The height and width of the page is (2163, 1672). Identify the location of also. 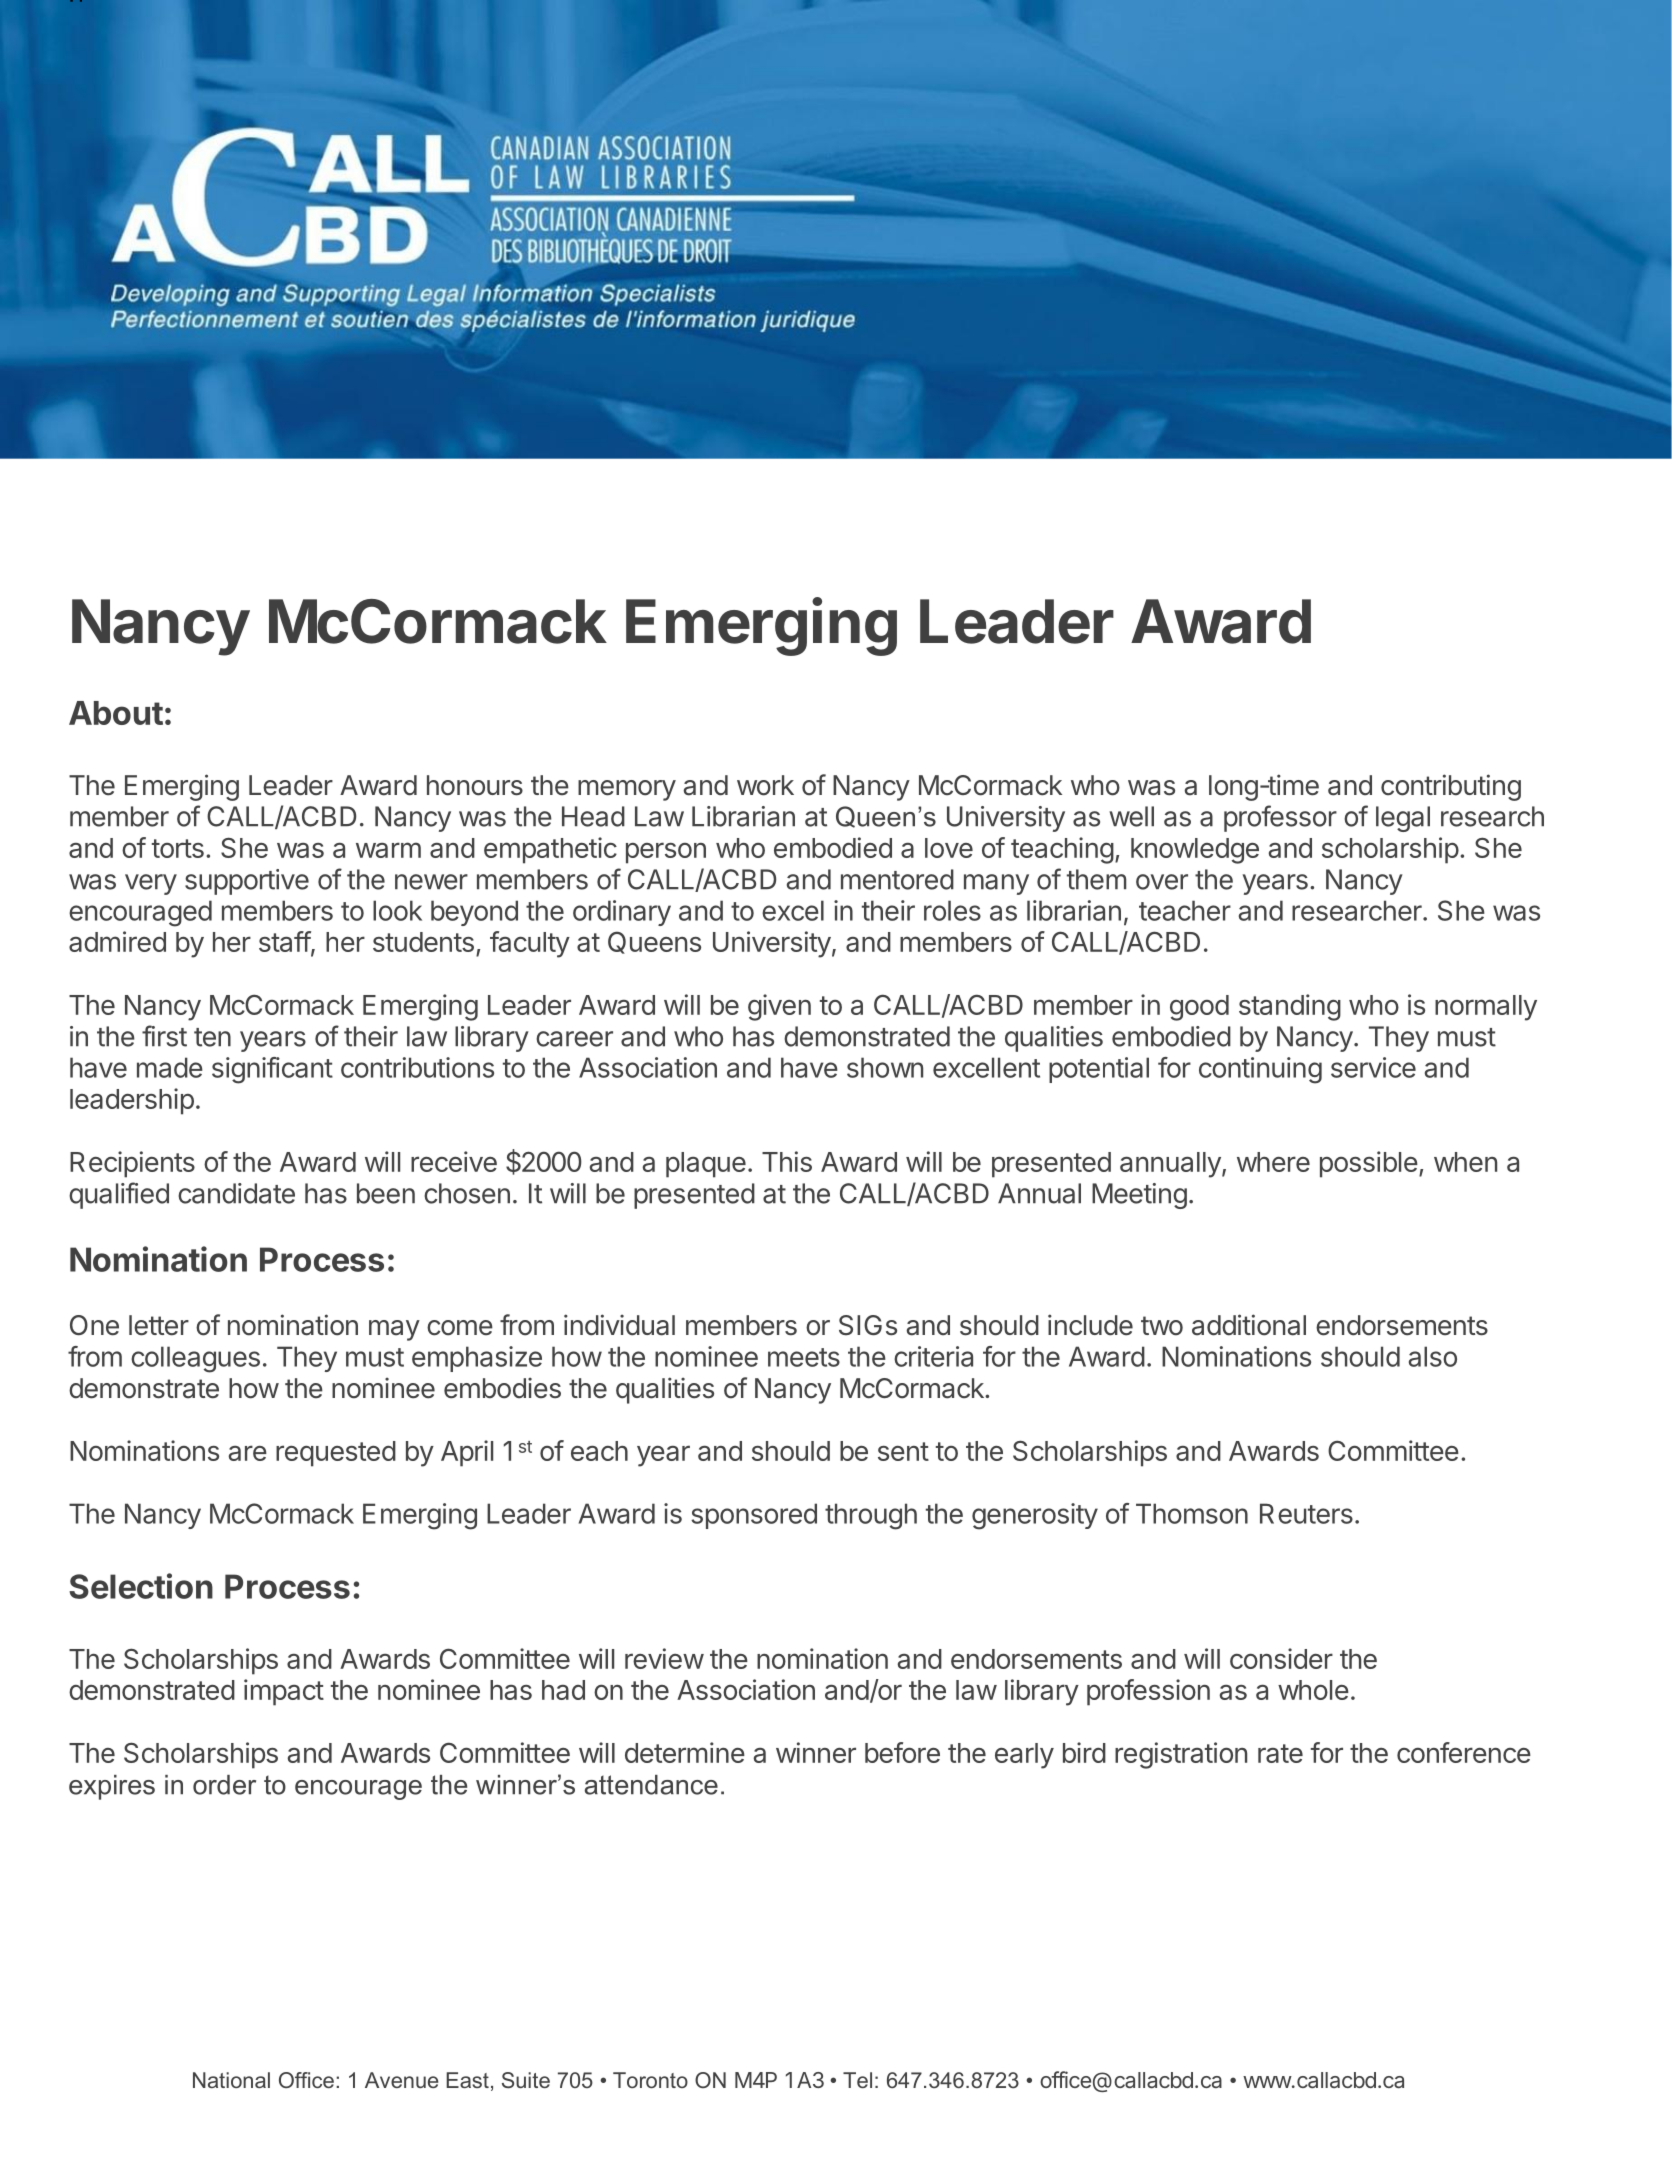
(1433, 1356).
